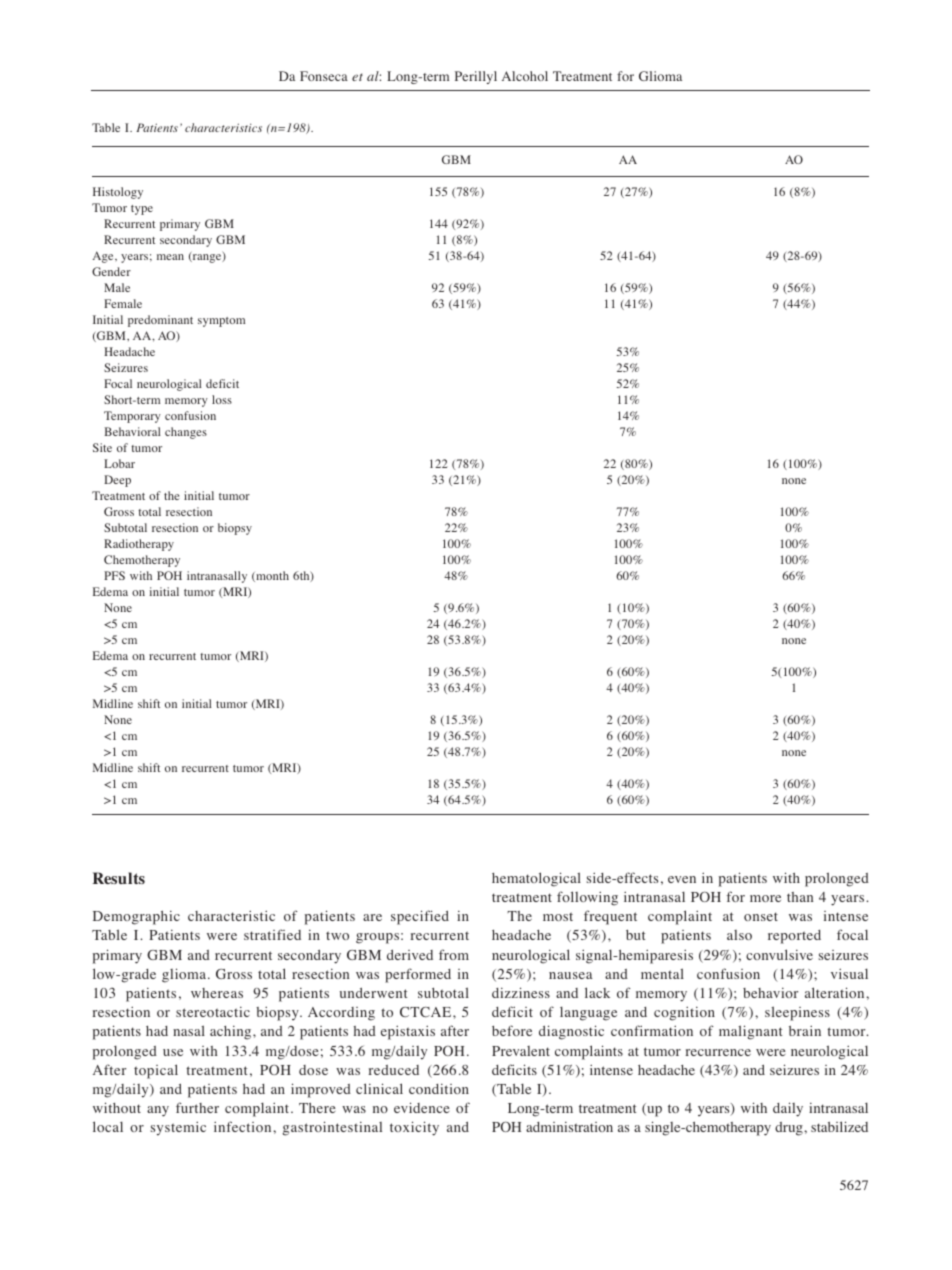 Image resolution: width=952 pixels, height=1270 pixels. I want to click on condition, so click(439, 1089).
